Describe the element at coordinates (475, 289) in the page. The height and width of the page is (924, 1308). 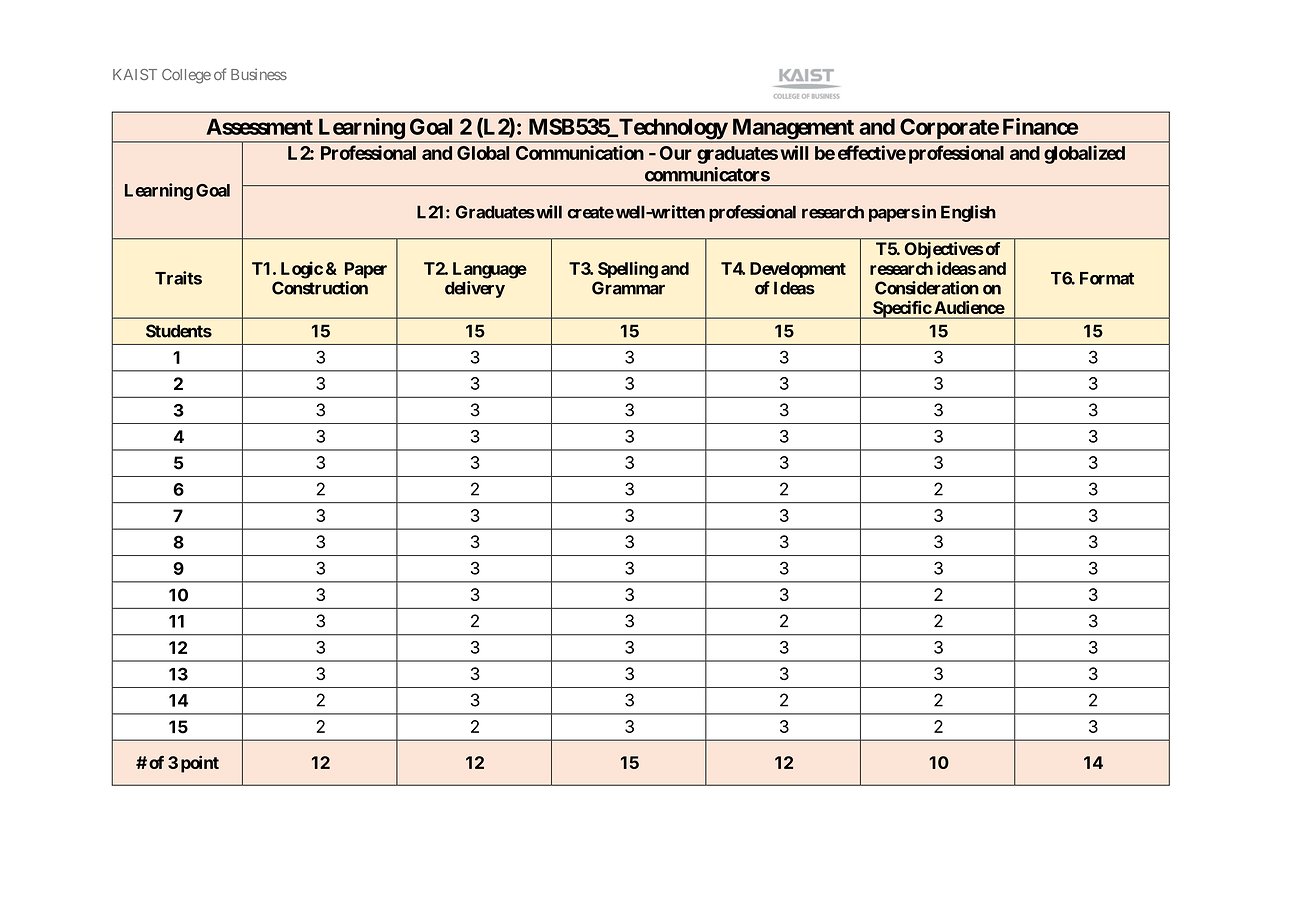
I see `delivery` at that location.
